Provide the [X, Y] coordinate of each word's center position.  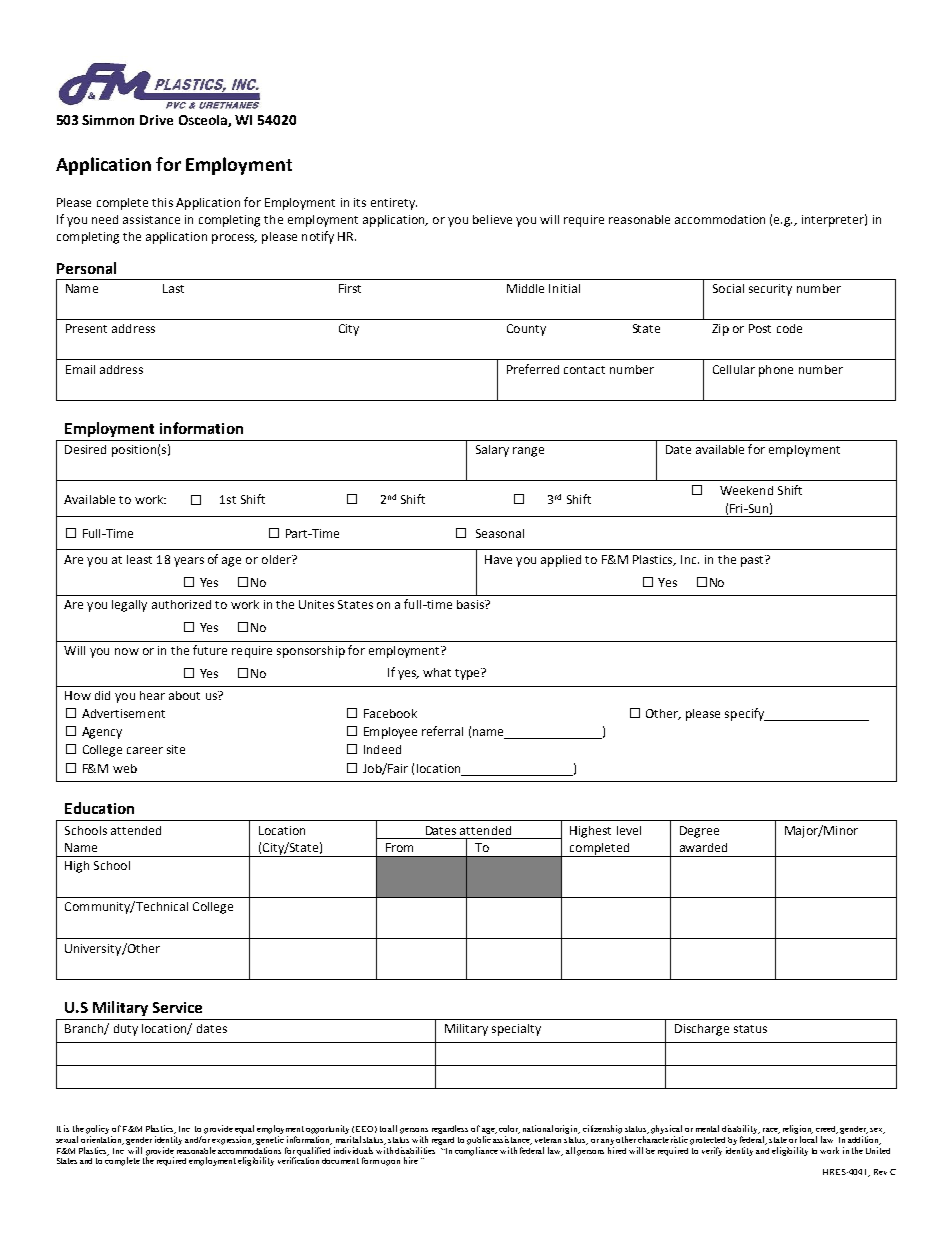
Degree [699, 832]
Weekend [746, 490]
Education [99, 808]
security [770, 290]
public [479, 1140]
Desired [85, 449]
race [771, 1131]
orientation [102, 1140]
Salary [492, 451]
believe [492, 219]
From [399, 847]
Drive [156, 120]
